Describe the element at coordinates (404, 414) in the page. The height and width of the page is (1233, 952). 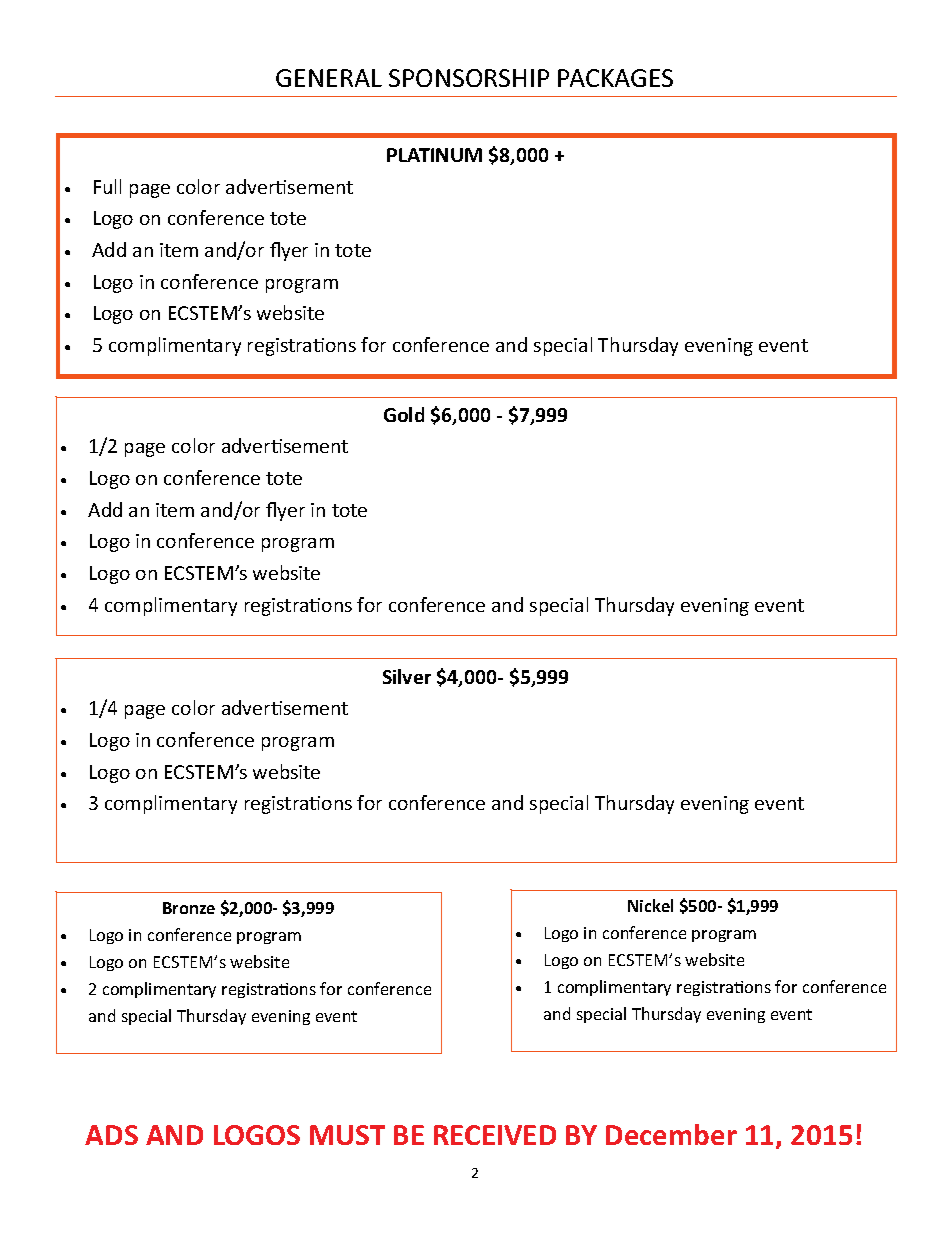
I see `Gold` at that location.
